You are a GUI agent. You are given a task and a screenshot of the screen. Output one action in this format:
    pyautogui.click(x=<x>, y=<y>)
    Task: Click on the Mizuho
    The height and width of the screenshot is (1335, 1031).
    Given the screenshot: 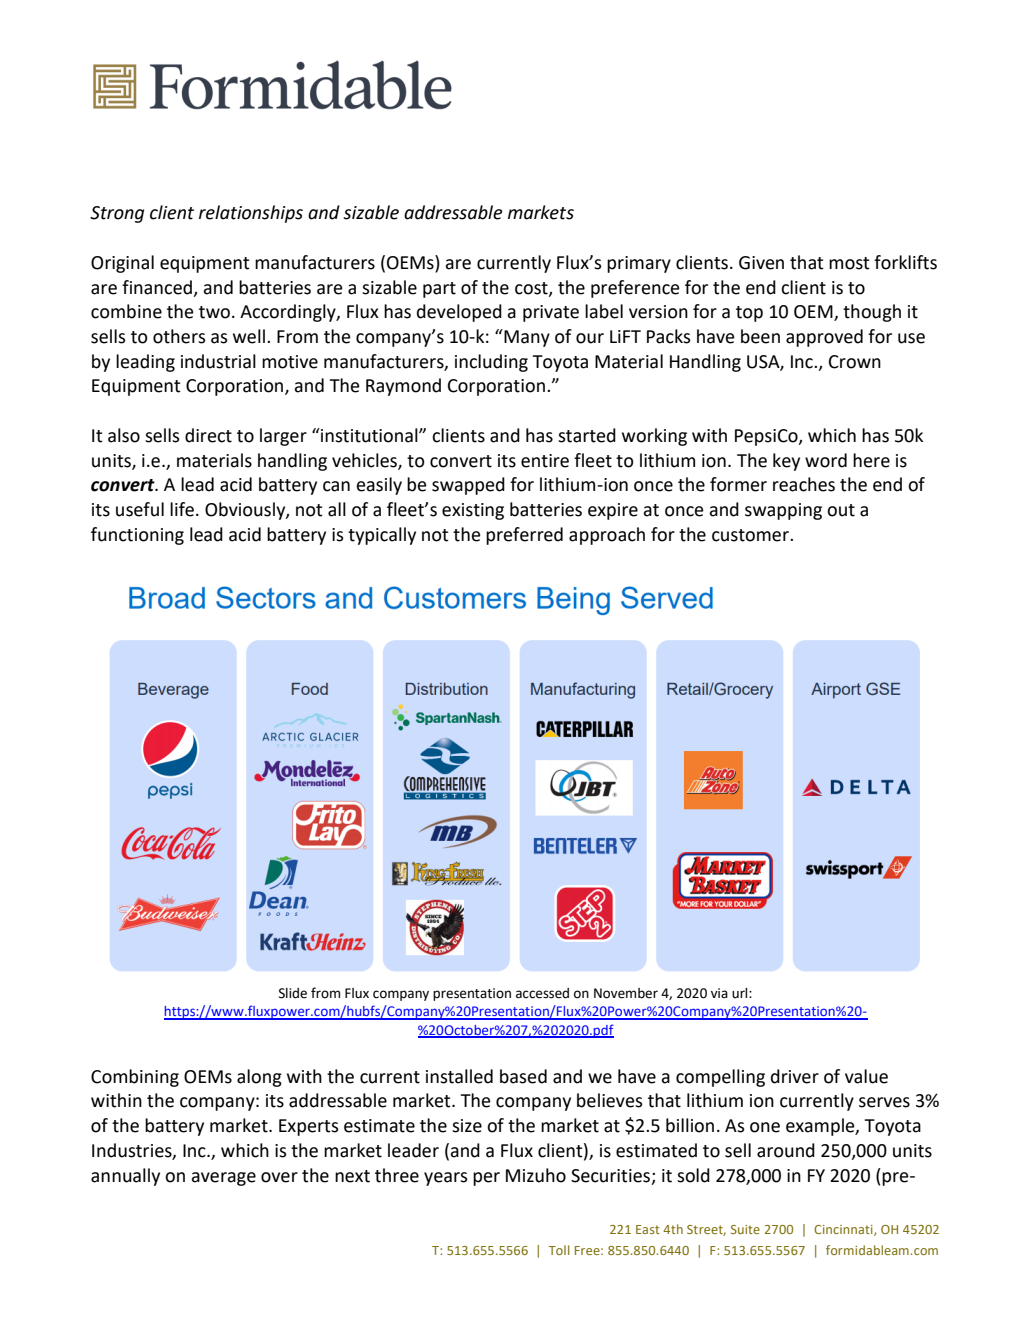 What is the action you would take?
    pyautogui.click(x=536, y=1175)
